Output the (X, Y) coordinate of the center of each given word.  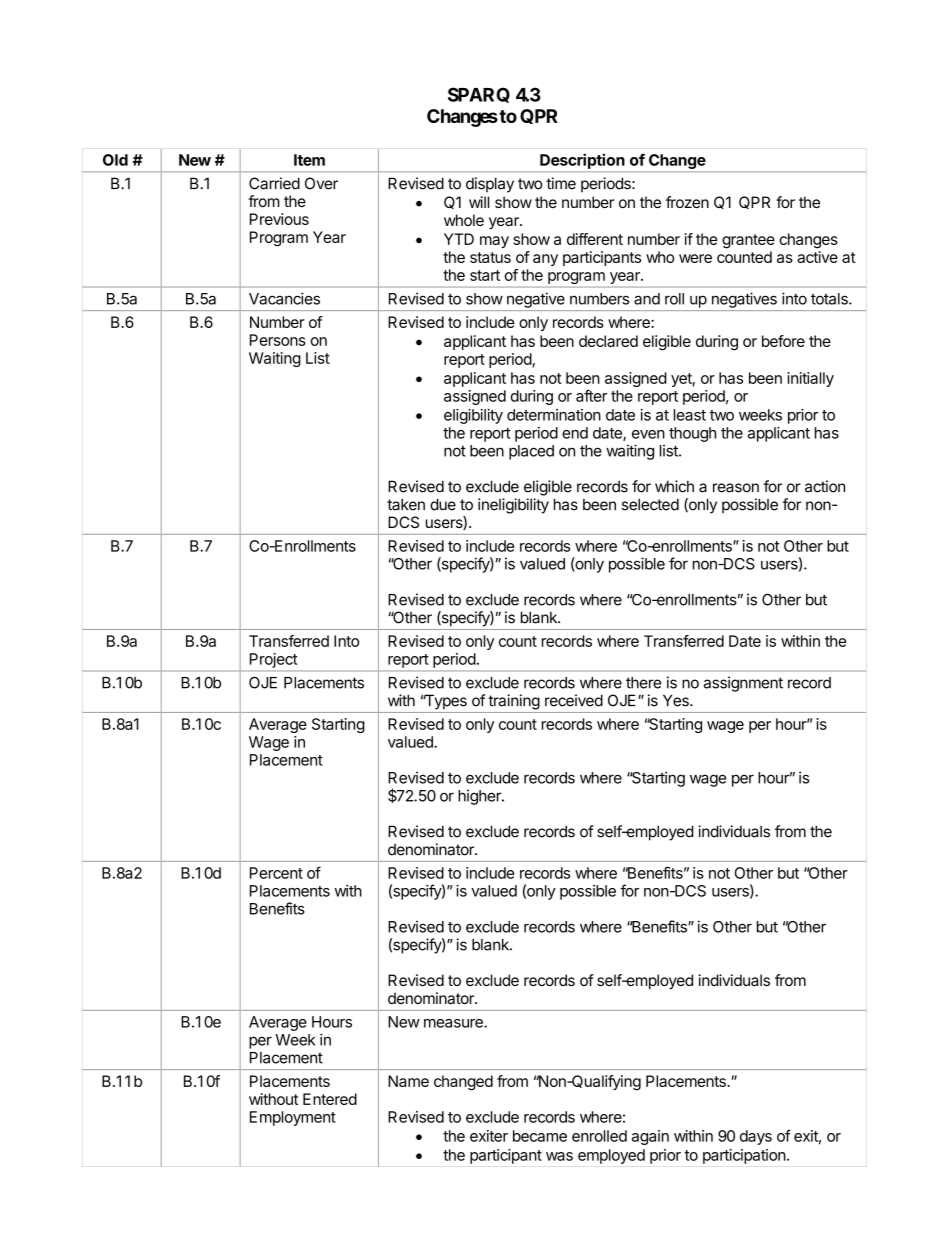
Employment (293, 1118)
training (514, 702)
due (443, 504)
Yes (677, 700)
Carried (274, 183)
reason (736, 488)
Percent (276, 873)
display (490, 185)
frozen (687, 202)
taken (406, 504)
